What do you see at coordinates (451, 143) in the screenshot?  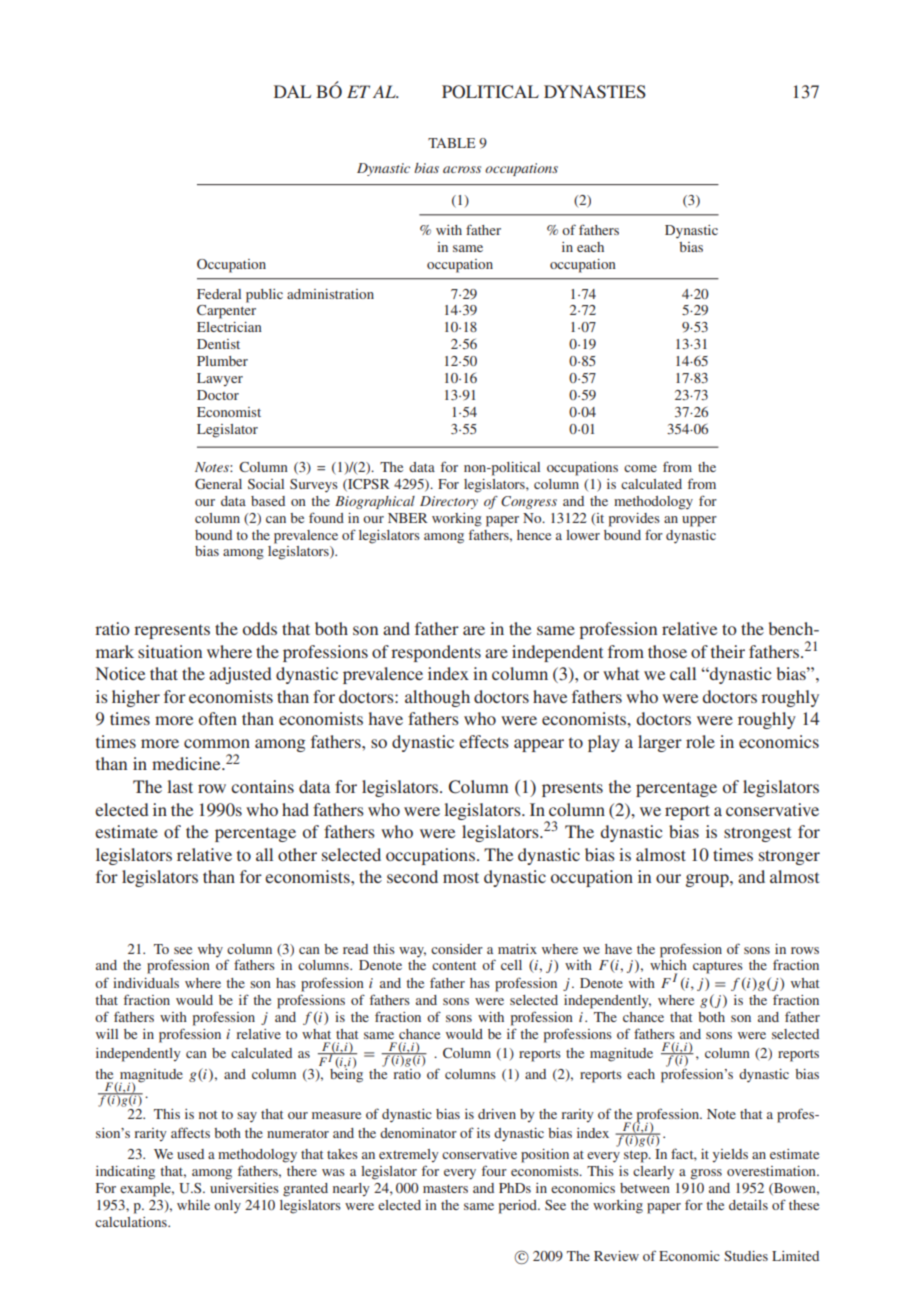 I see `TABLE` at bounding box center [451, 143].
